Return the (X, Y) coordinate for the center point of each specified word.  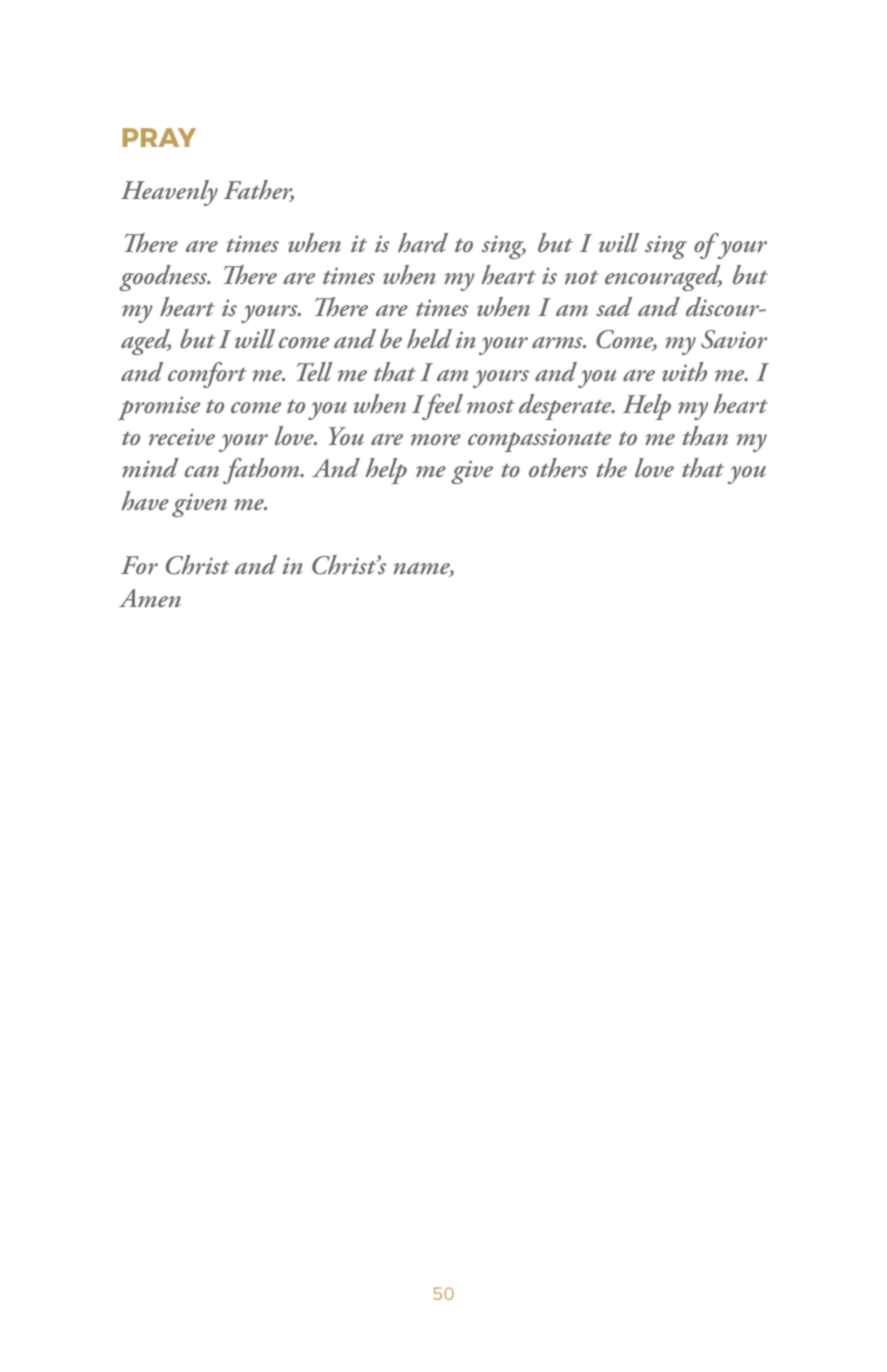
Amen (150, 598)
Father (259, 191)
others (558, 468)
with (684, 371)
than (705, 435)
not (581, 277)
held (429, 338)
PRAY (159, 137)
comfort (207, 375)
